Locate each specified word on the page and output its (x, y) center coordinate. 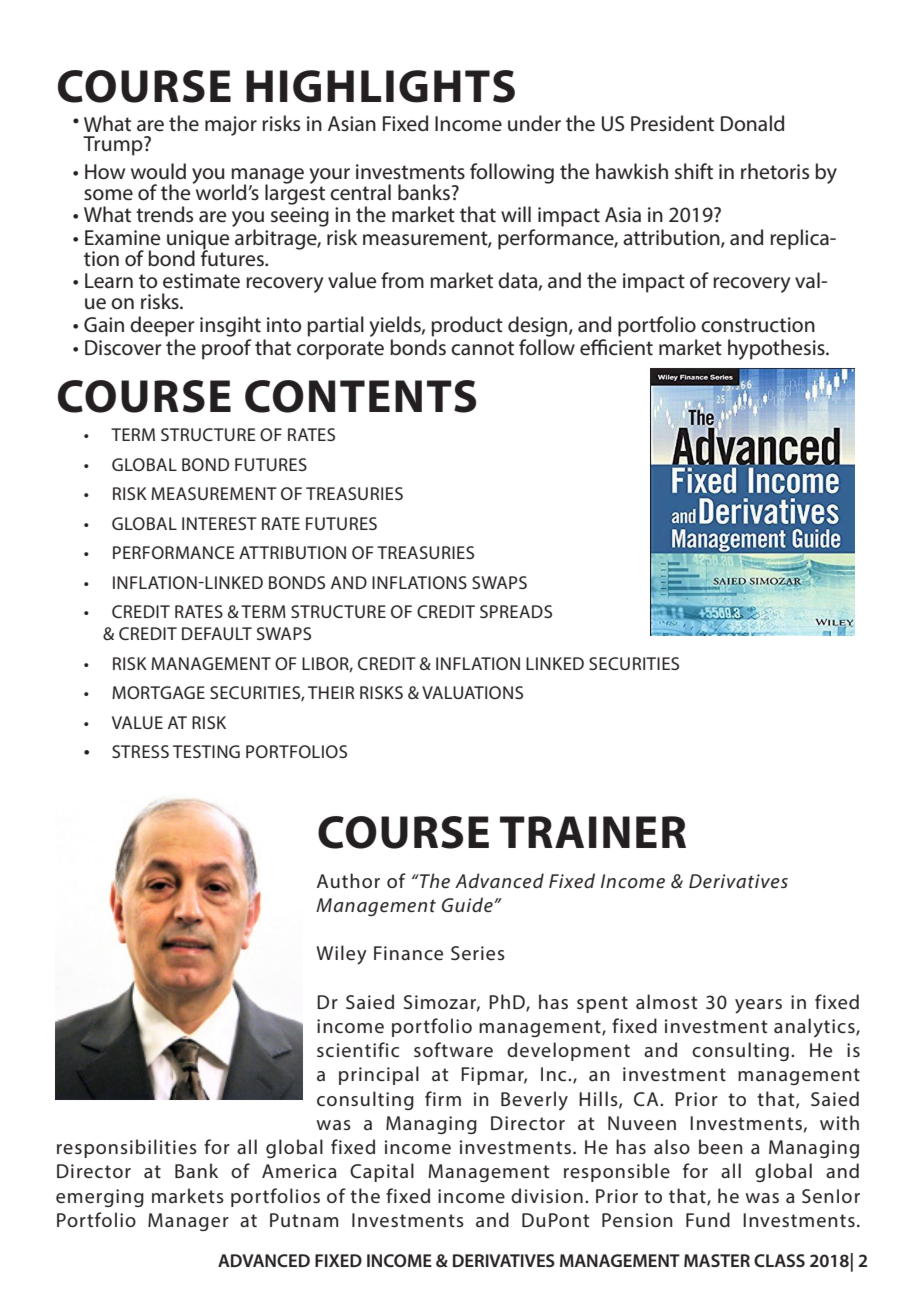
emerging (100, 1198)
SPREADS (516, 611)
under (534, 123)
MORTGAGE (158, 692)
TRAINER (593, 832)
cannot (482, 348)
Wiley (341, 955)
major (231, 126)
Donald (752, 123)
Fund (708, 1219)
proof (226, 349)
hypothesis (777, 349)
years (758, 1006)
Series (478, 953)
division (547, 1195)
